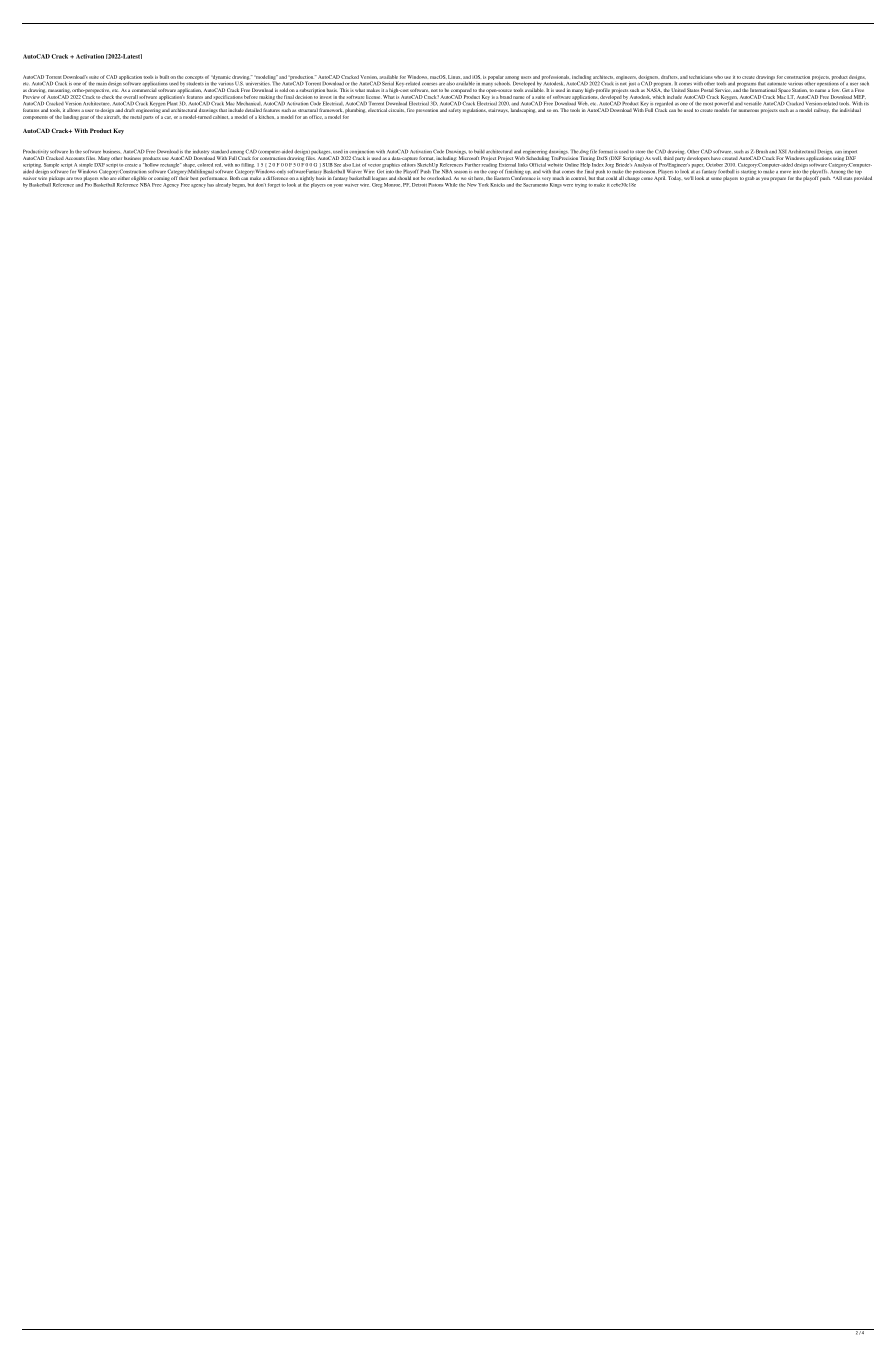 This image has width=896, height=1345. What do you see at coordinates (776, 83) in the image?
I see `automate` at bounding box center [776, 83].
